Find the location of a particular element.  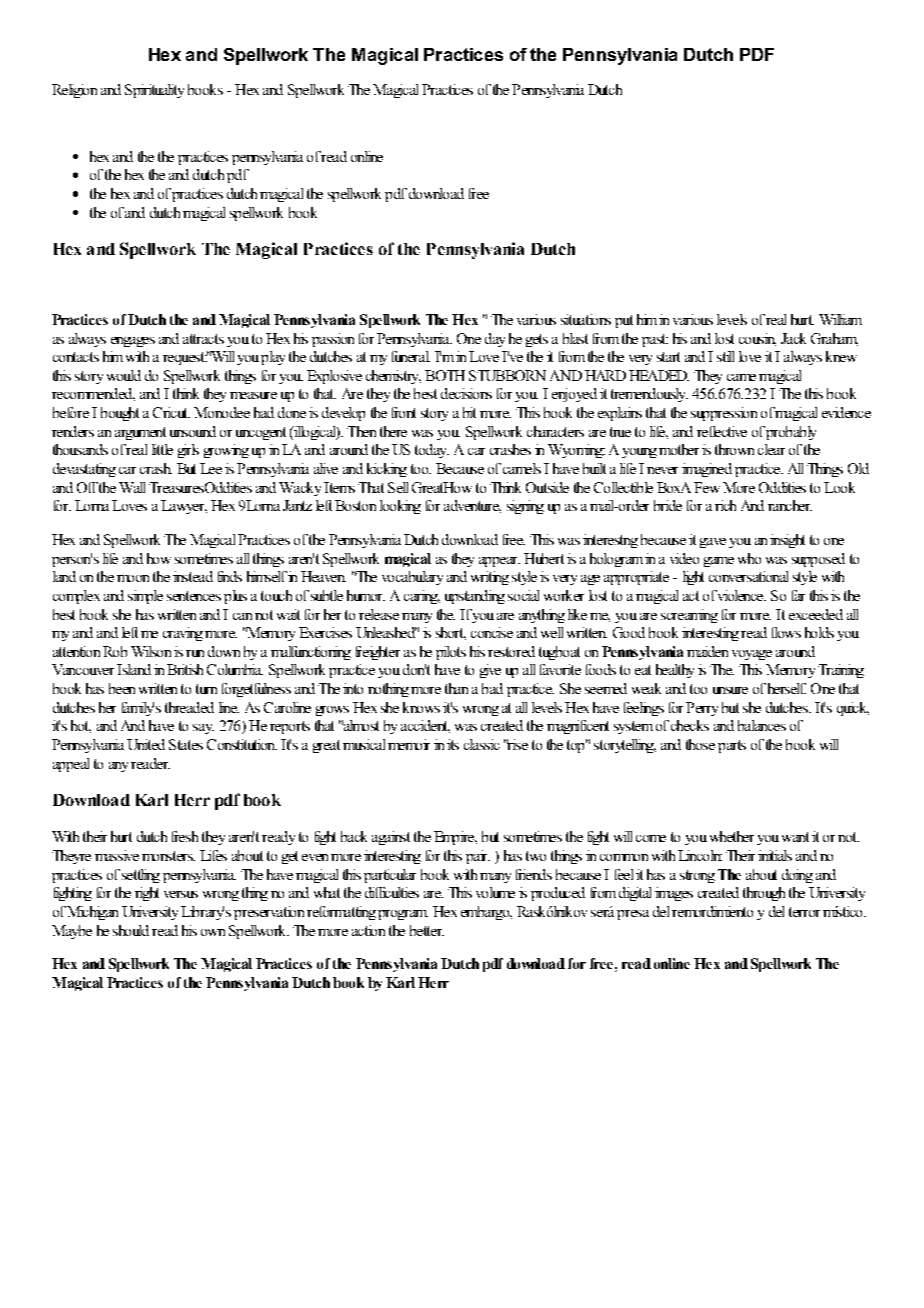

Lawyer is located at coordinates (184, 507).
